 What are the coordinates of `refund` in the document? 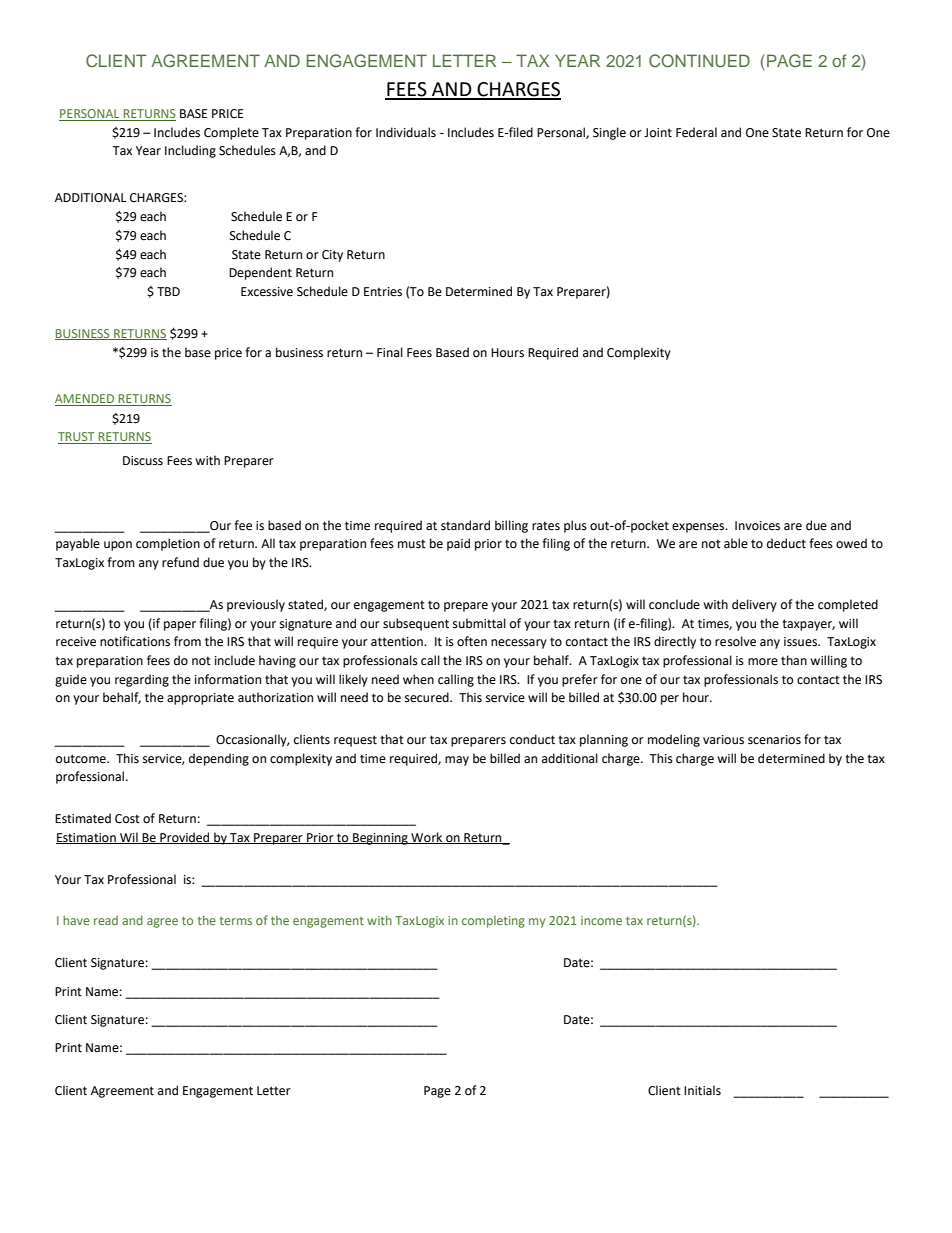 It's located at (180, 562).
